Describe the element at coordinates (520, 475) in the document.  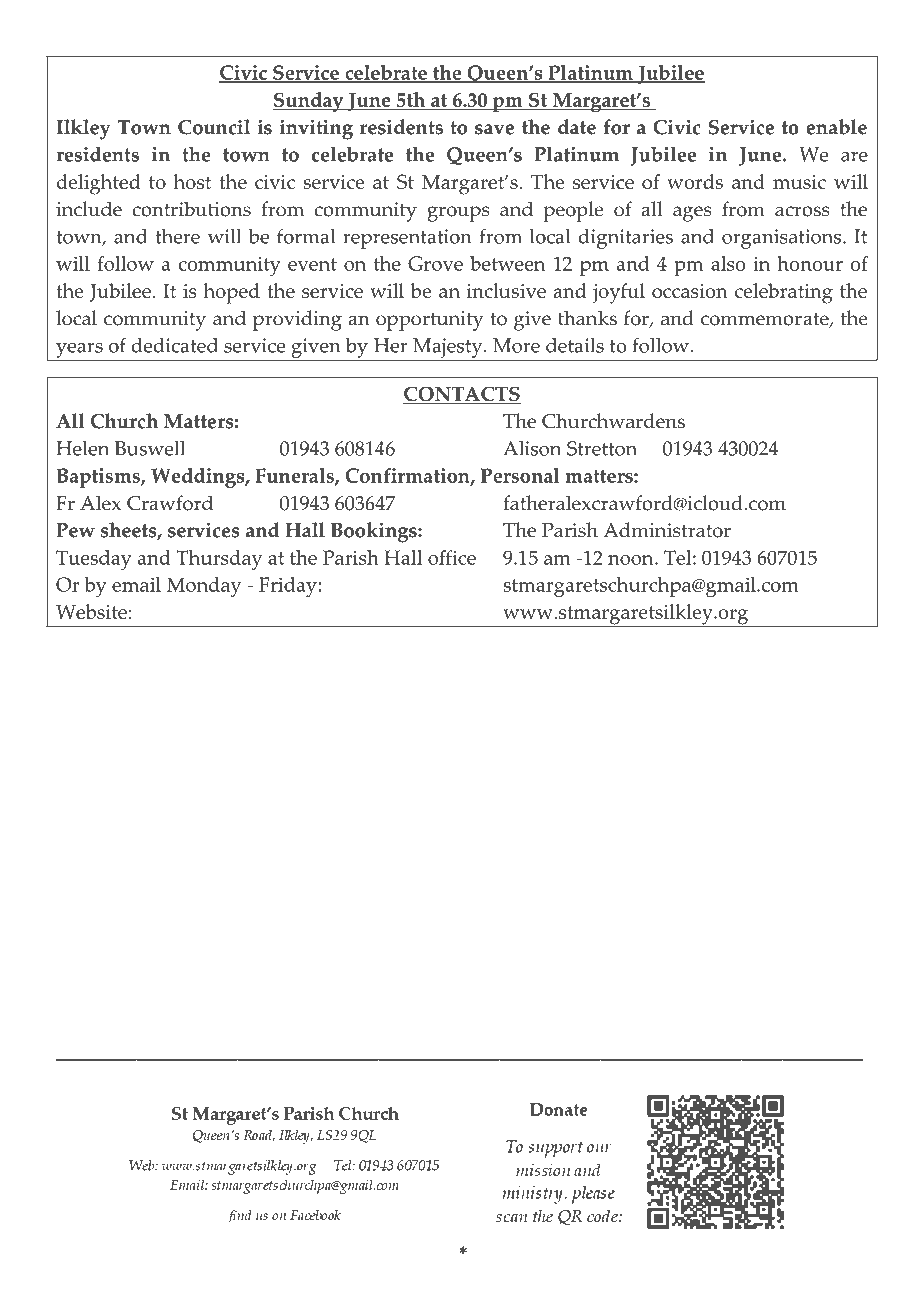
I see `Personal` at that location.
